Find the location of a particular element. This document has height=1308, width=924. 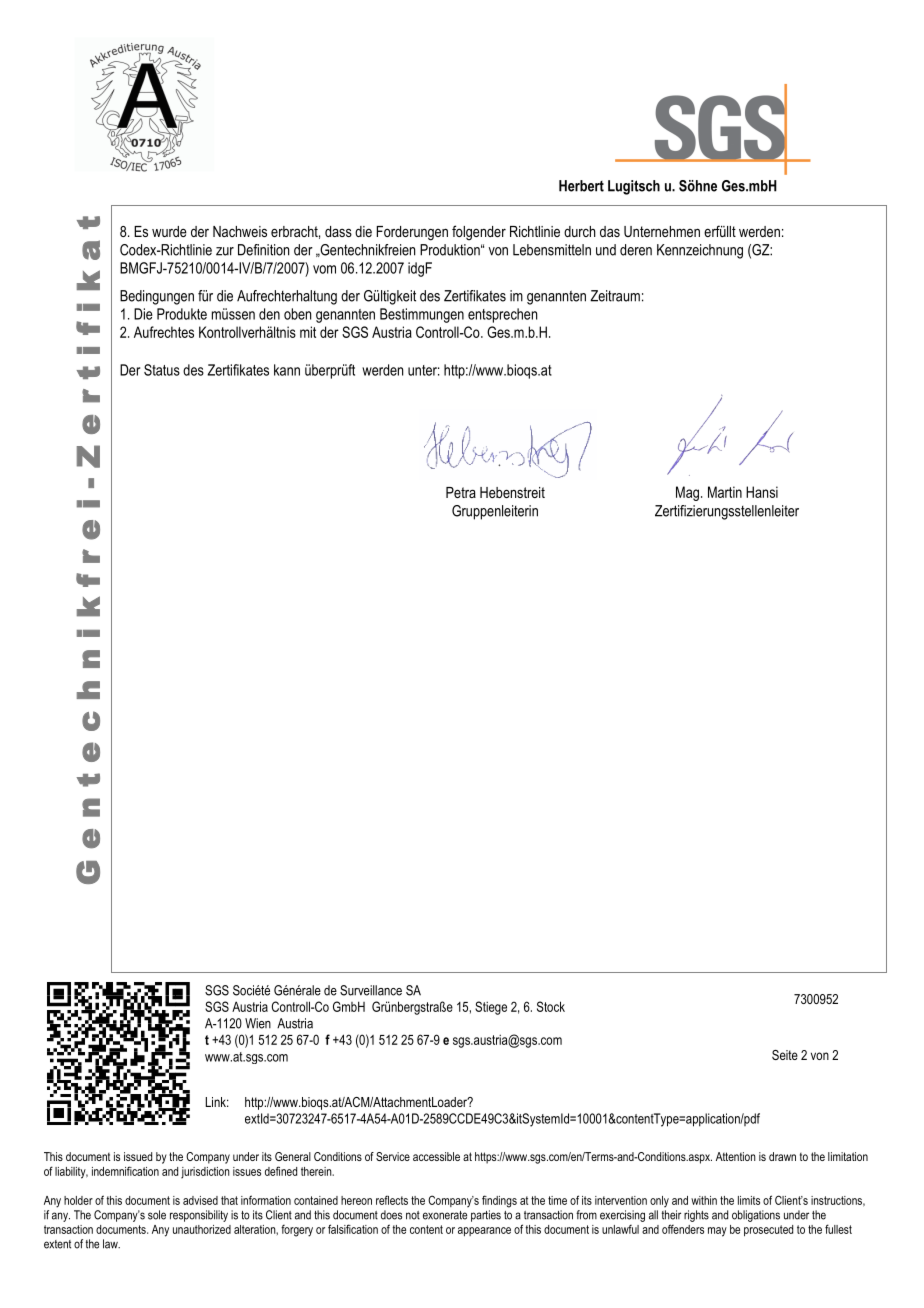

dass is located at coordinates (338, 231).
